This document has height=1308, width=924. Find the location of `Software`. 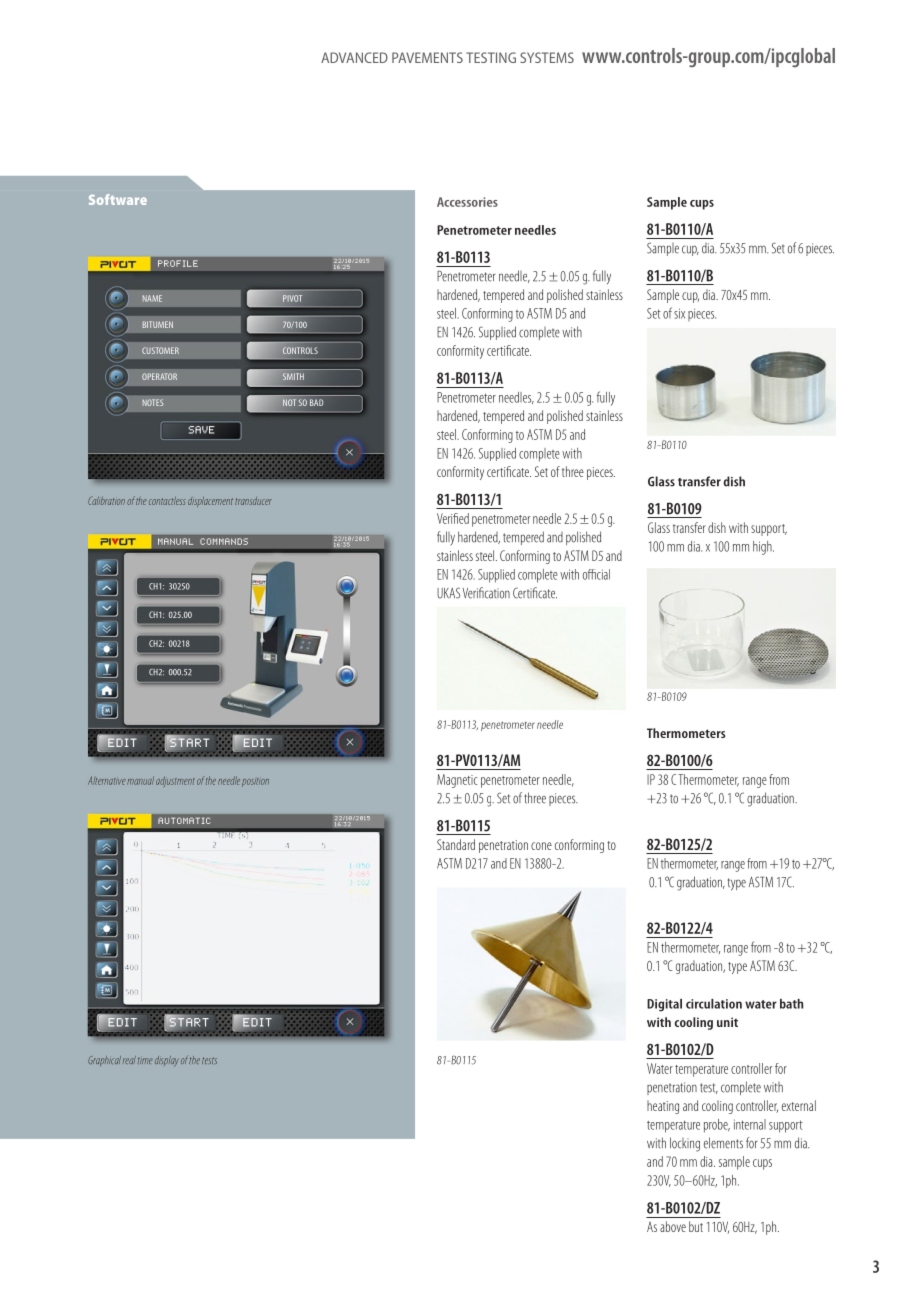

Software is located at coordinates (118, 199).
